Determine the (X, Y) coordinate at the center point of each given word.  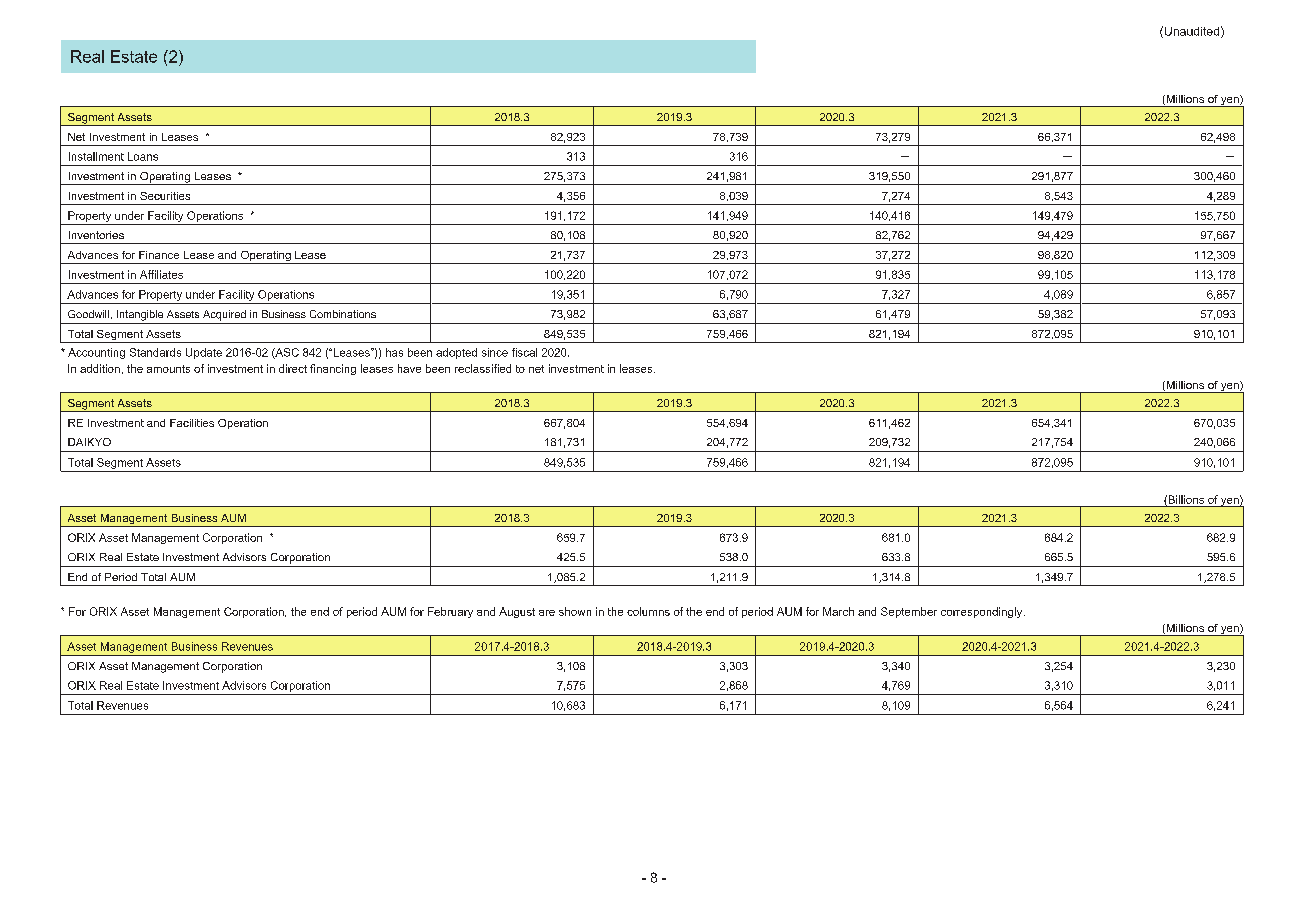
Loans (143, 156)
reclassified (483, 368)
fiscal (524, 352)
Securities (165, 196)
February (450, 612)
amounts (168, 369)
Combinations (343, 314)
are (547, 613)
